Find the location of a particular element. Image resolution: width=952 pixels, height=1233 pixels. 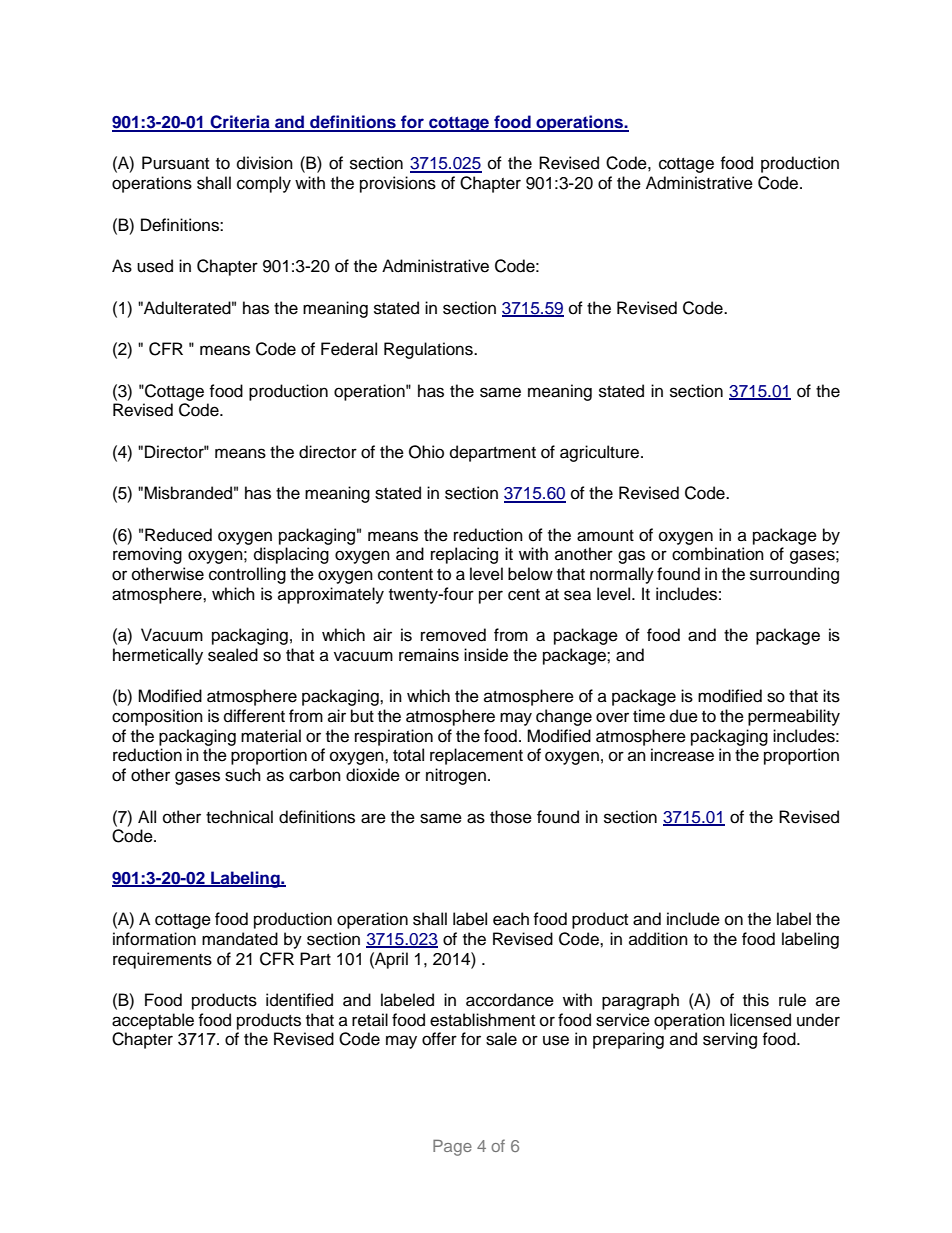

Reduced is located at coordinates (178, 535).
